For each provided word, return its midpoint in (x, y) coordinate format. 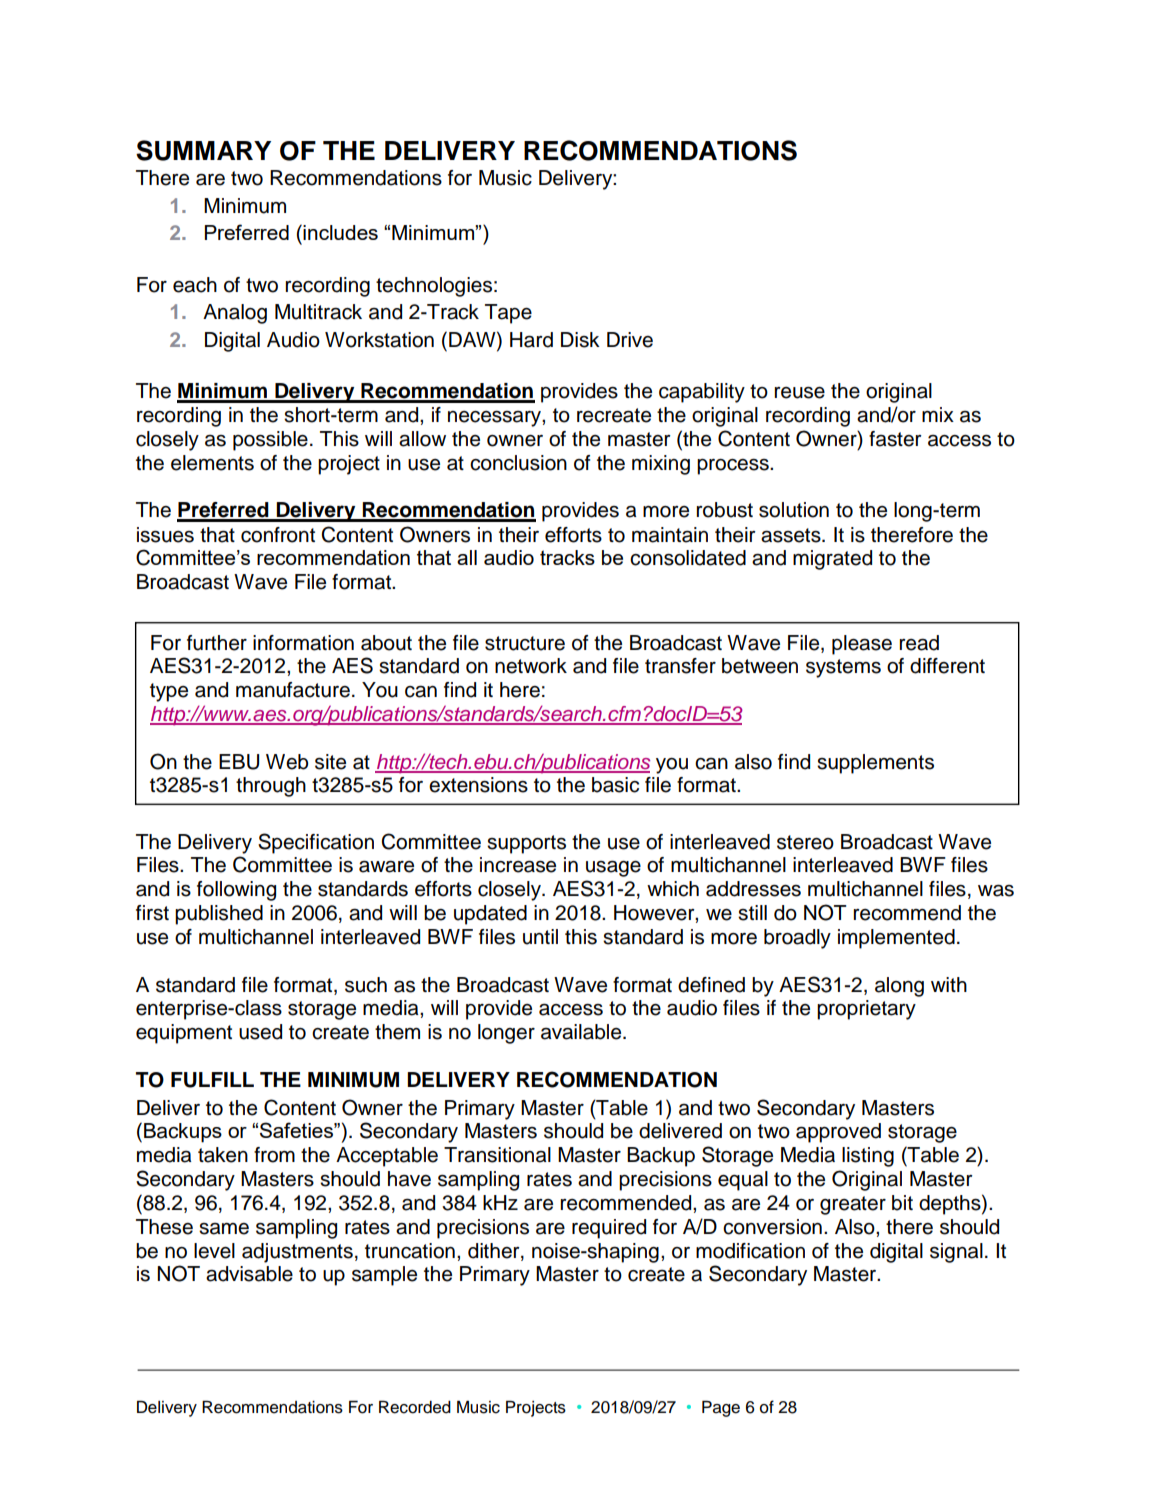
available (582, 1032)
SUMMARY (203, 150)
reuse (800, 393)
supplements (875, 764)
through (271, 787)
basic (615, 785)
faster (895, 439)
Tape (508, 314)
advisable (249, 1274)
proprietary (866, 1010)
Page (721, 1408)
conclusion (518, 463)
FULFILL (212, 1080)
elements (212, 463)
